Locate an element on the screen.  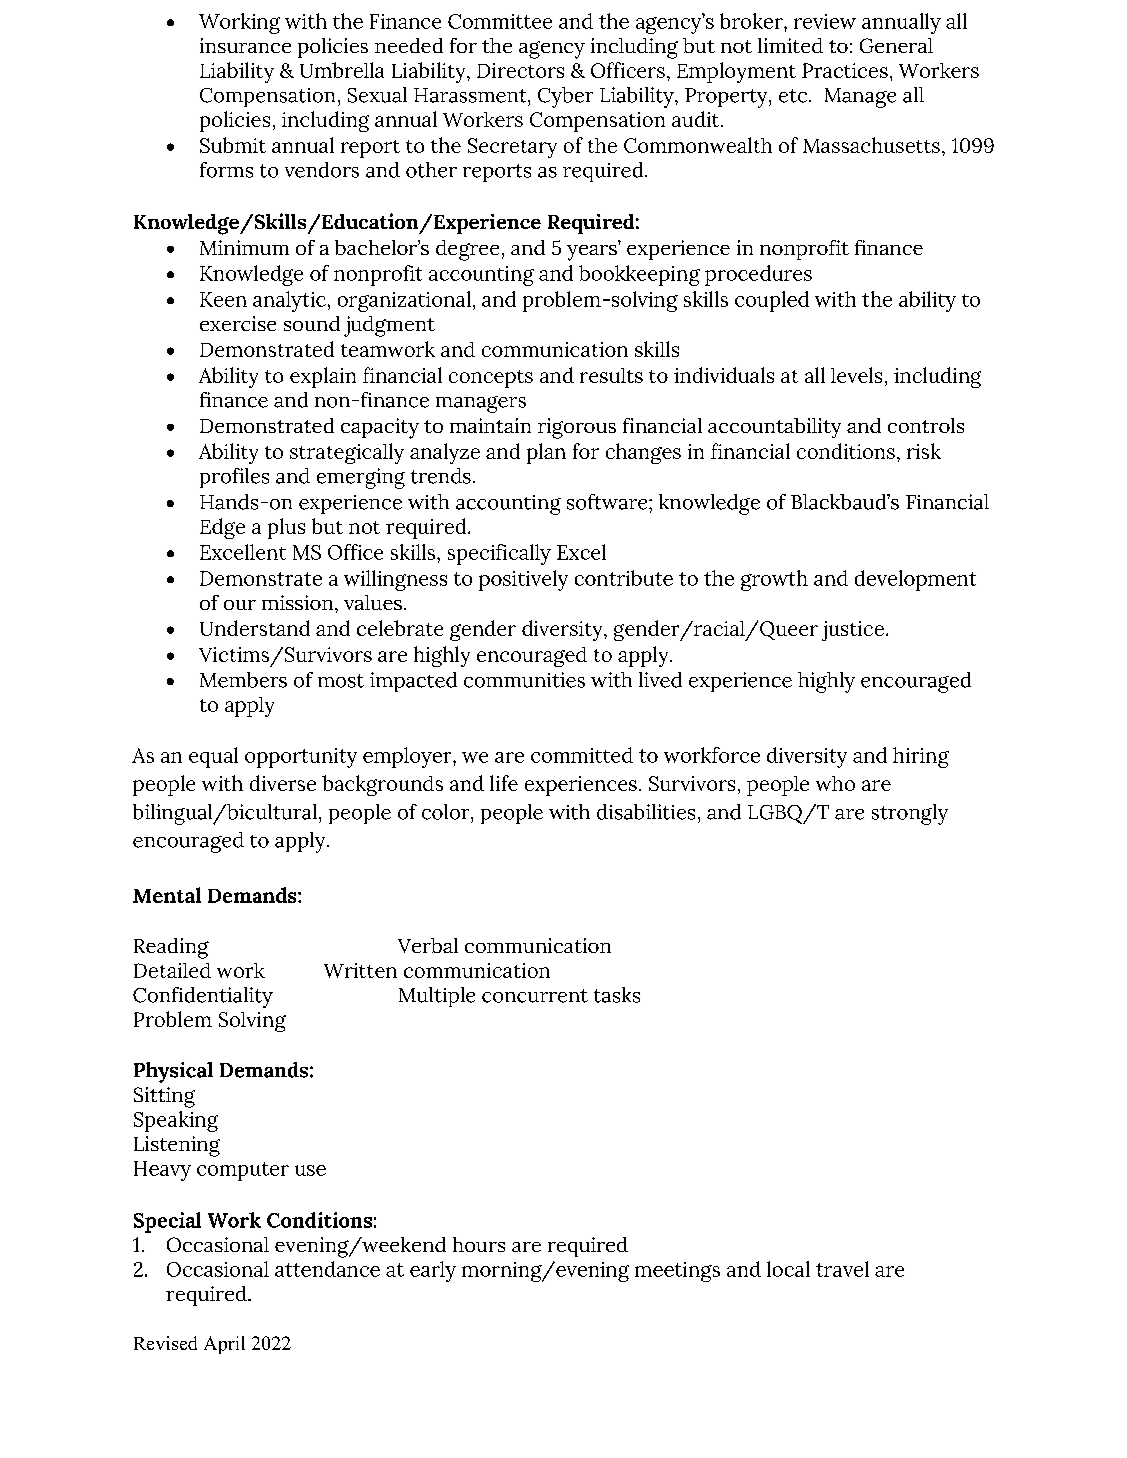
travel is located at coordinates (842, 1269).
